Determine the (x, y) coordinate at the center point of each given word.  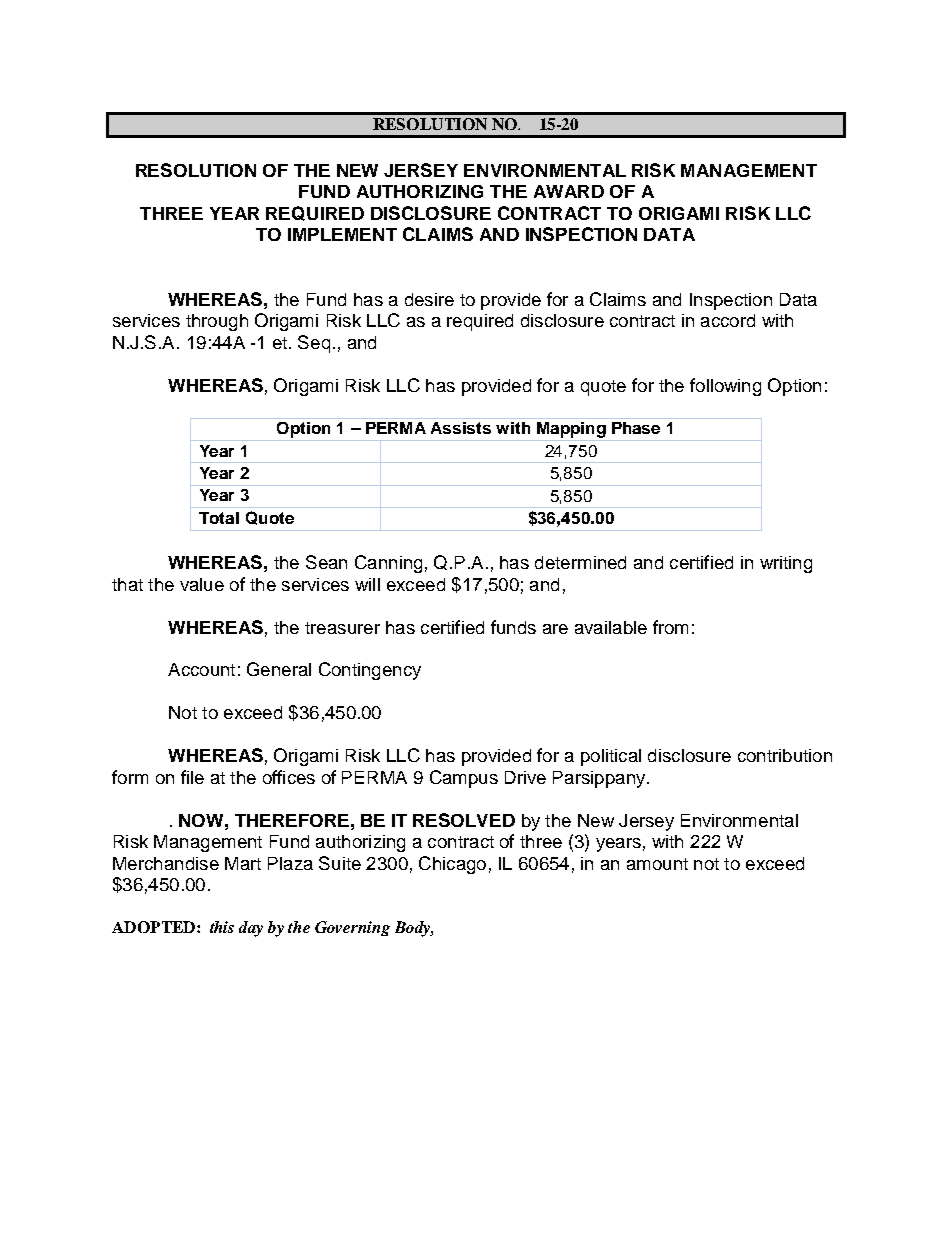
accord (728, 320)
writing (786, 564)
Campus (464, 779)
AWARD (569, 191)
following (725, 387)
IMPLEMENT (342, 234)
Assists (461, 428)
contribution (785, 755)
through (217, 322)
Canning (388, 564)
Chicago (452, 865)
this (222, 927)
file (192, 777)
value (202, 584)
